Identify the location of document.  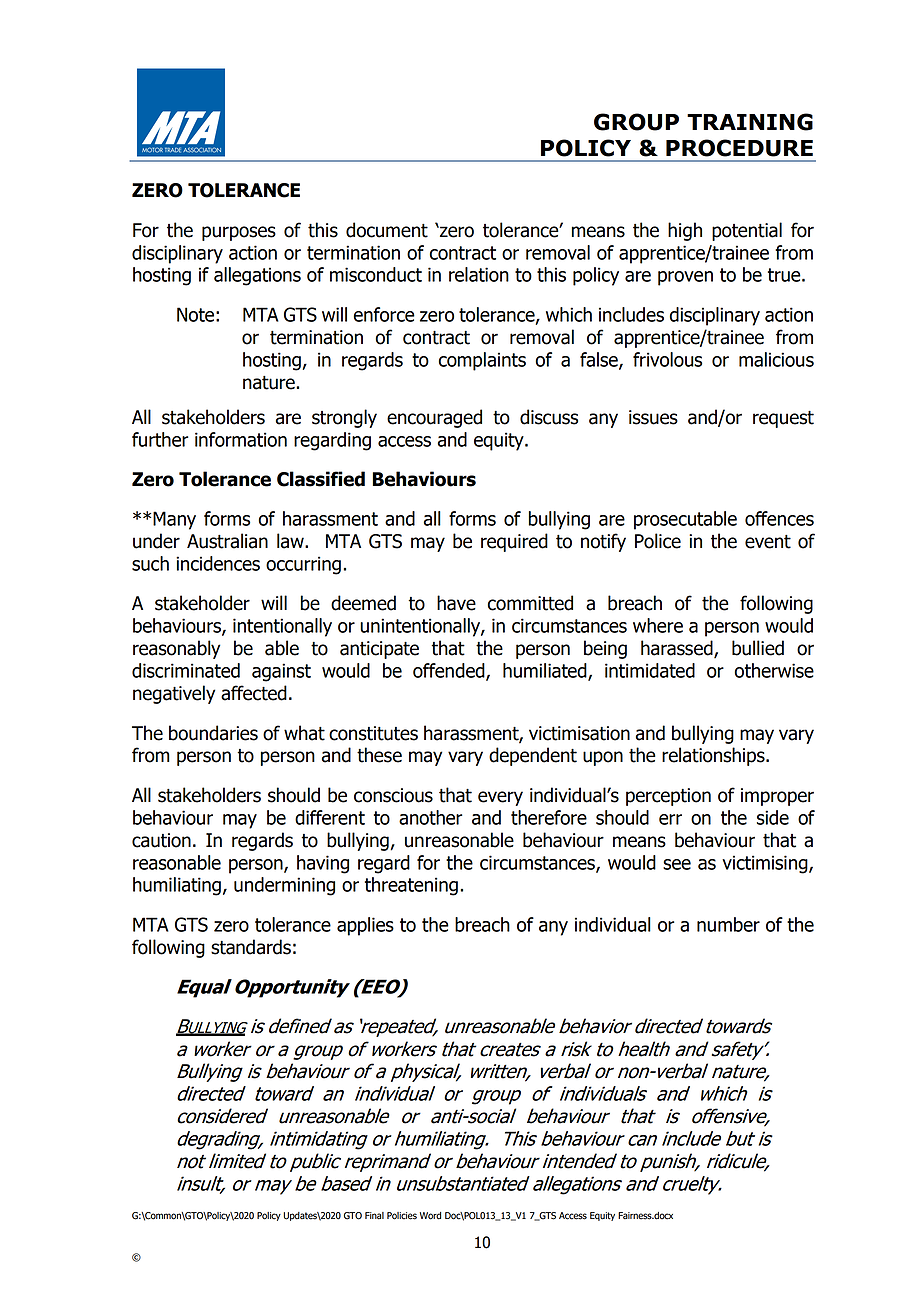
(387, 230).
